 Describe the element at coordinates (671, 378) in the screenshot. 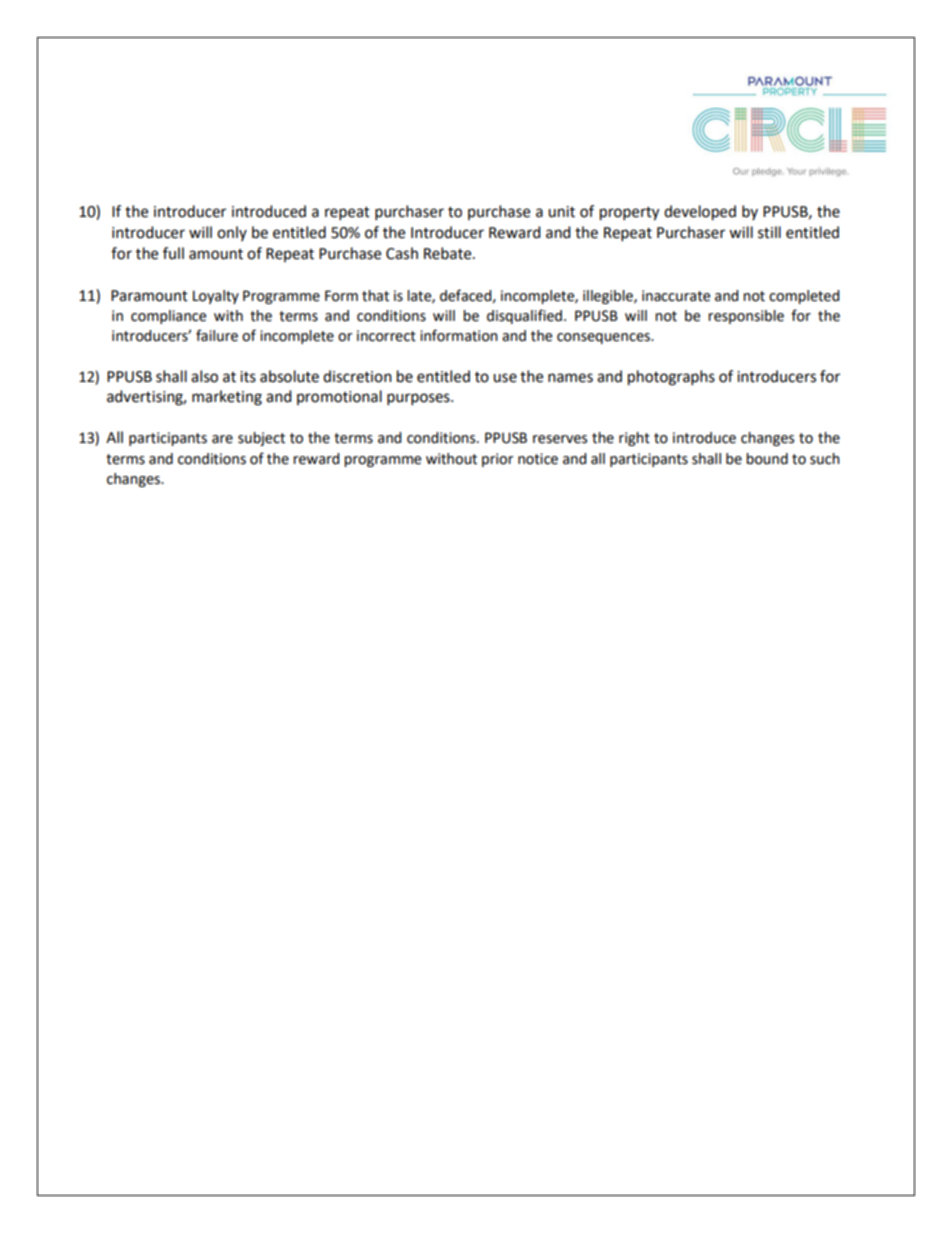

I see `photographs` at that location.
